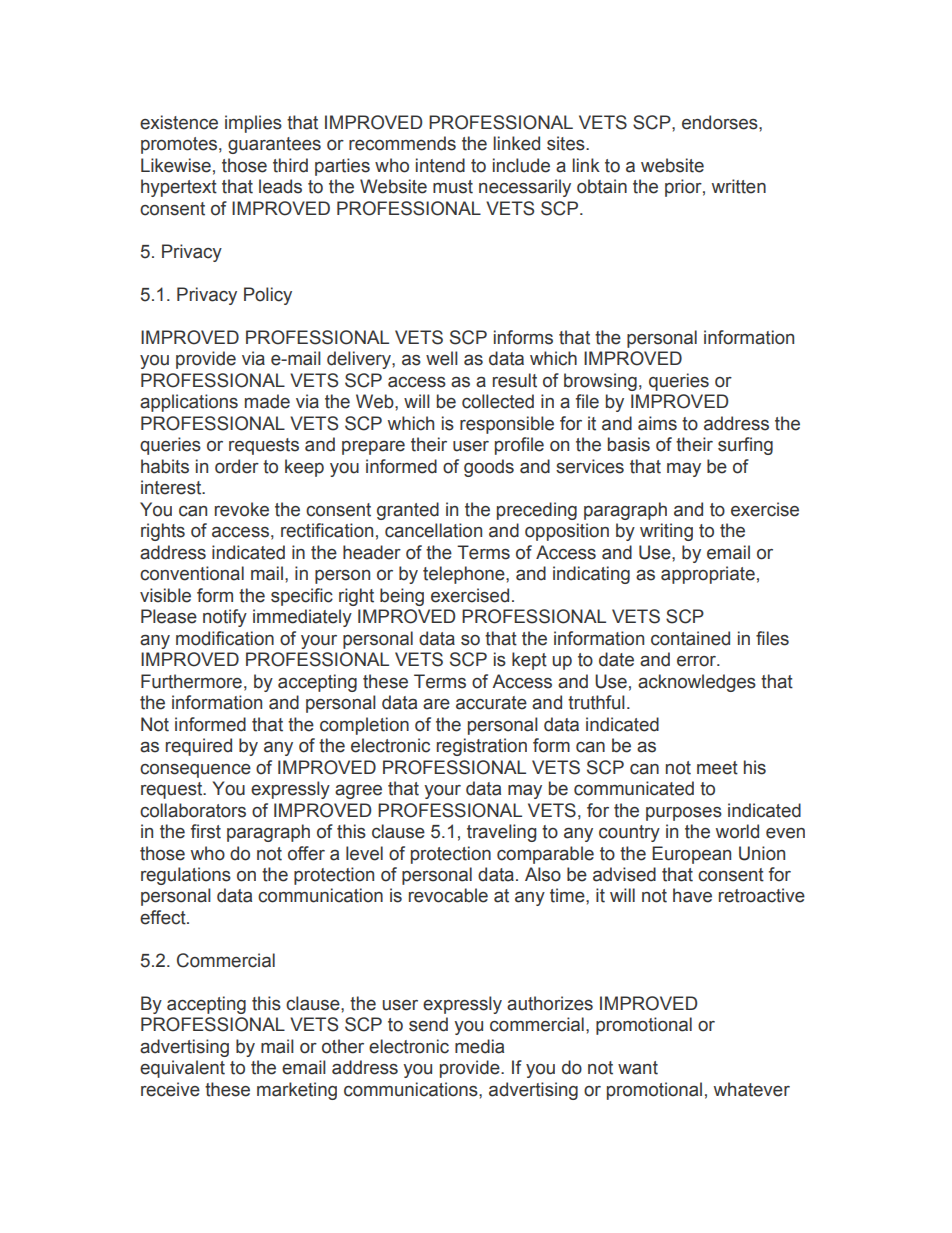 This screenshot has height=1233, width=952. I want to click on guarantees, so click(274, 145).
